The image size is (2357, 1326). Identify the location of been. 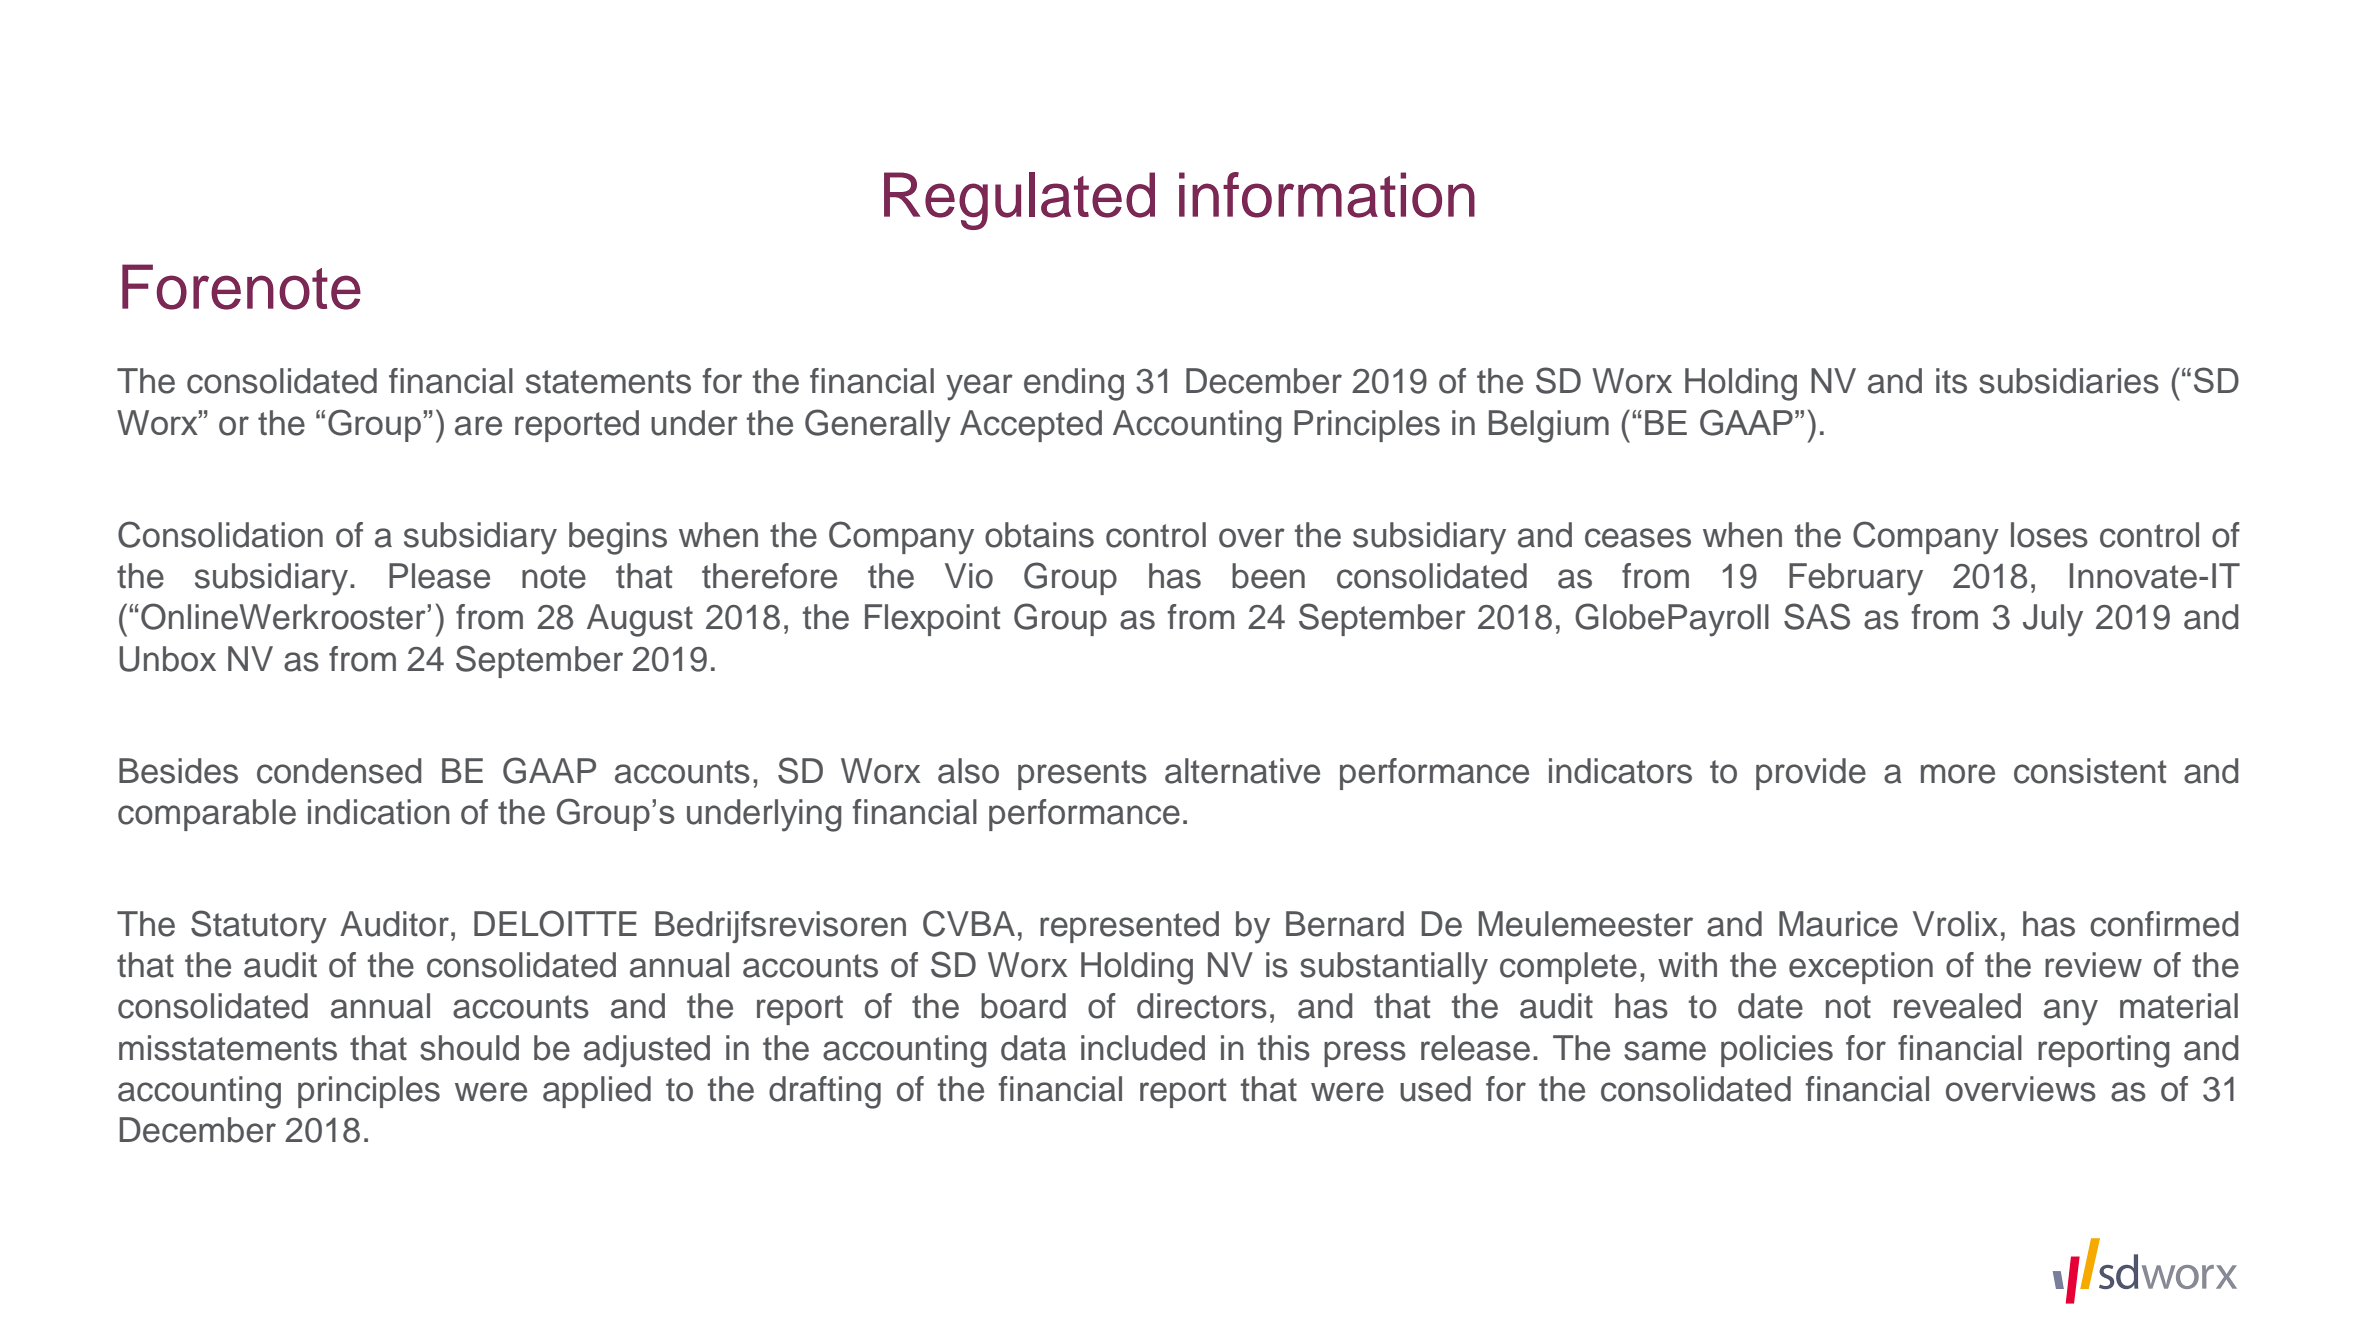
(1268, 576).
